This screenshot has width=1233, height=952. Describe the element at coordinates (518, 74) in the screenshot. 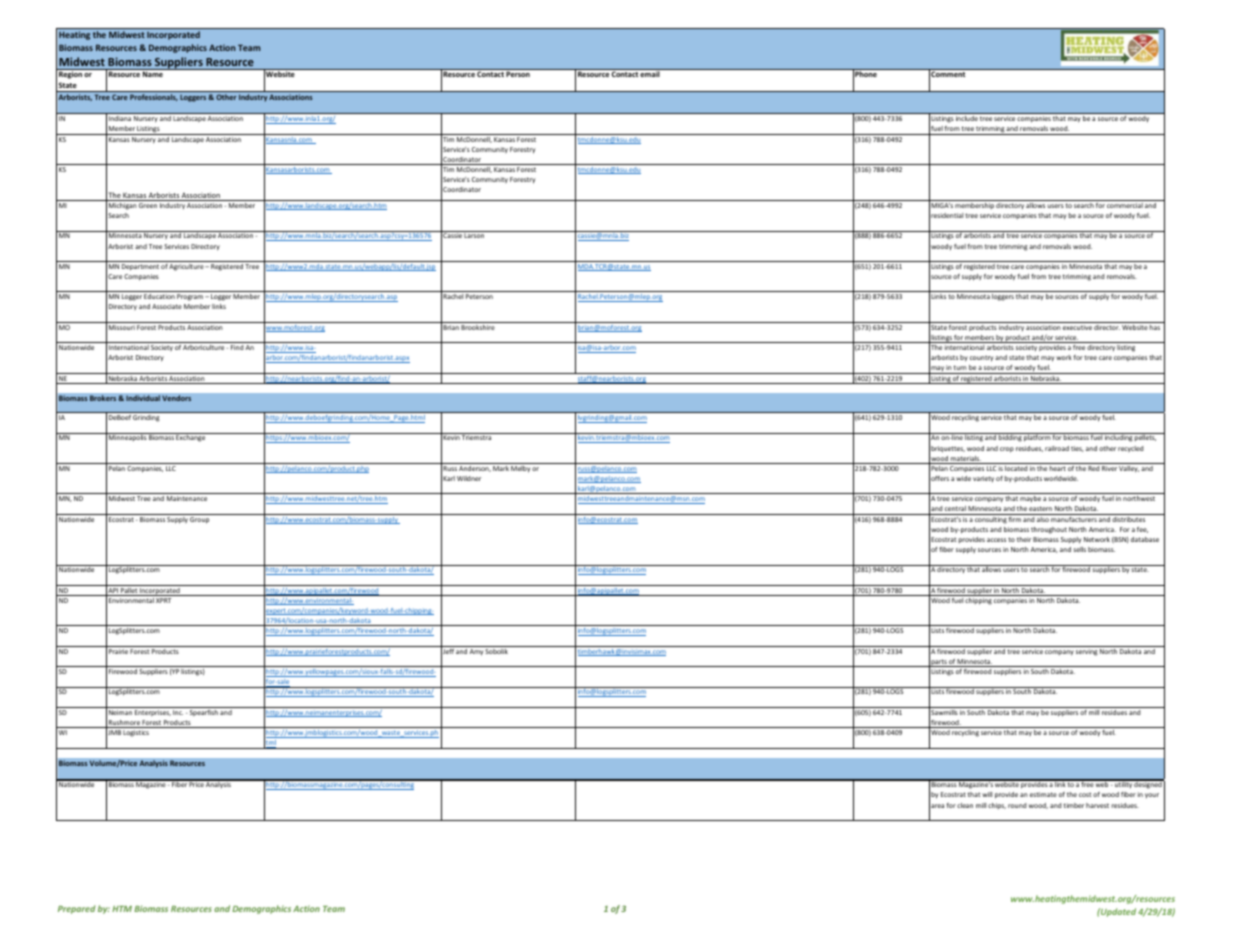

I see `Person` at that location.
